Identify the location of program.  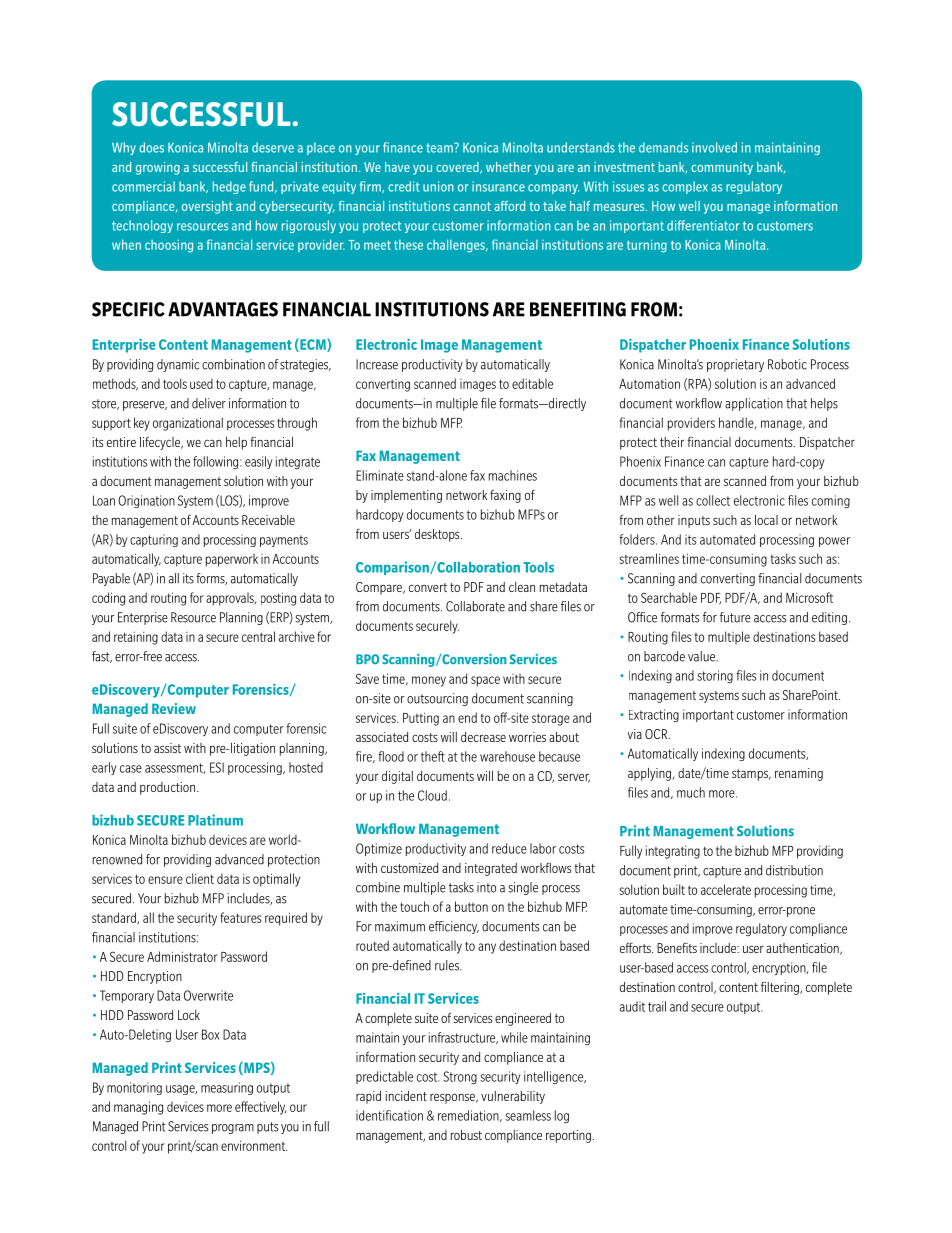
(233, 1129).
